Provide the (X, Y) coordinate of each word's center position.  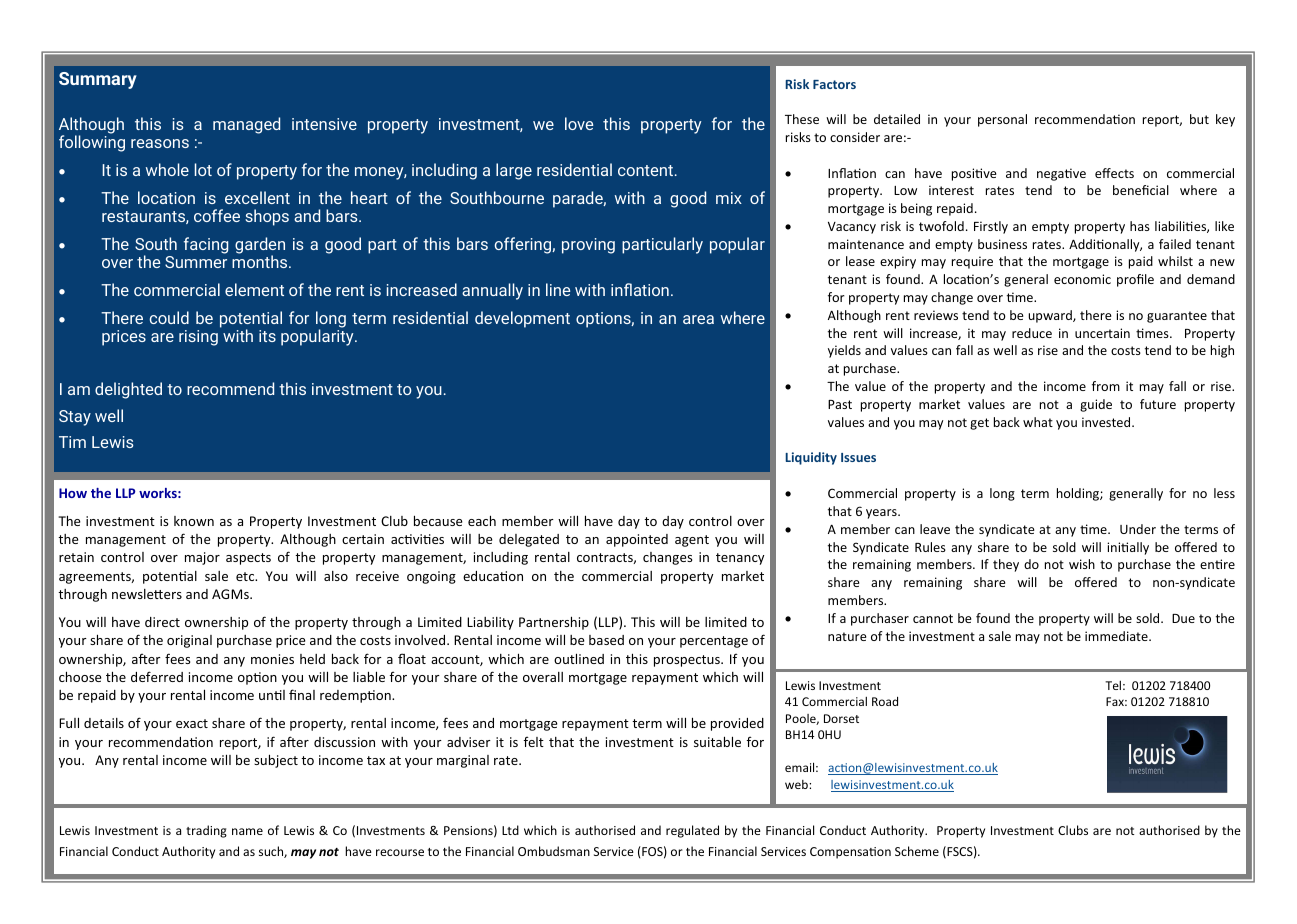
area (698, 319)
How (73, 493)
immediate (1117, 636)
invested (1107, 422)
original (189, 641)
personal (1002, 120)
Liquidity (811, 458)
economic (1082, 279)
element (254, 289)
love (579, 123)
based (606, 640)
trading (206, 831)
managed (246, 125)
